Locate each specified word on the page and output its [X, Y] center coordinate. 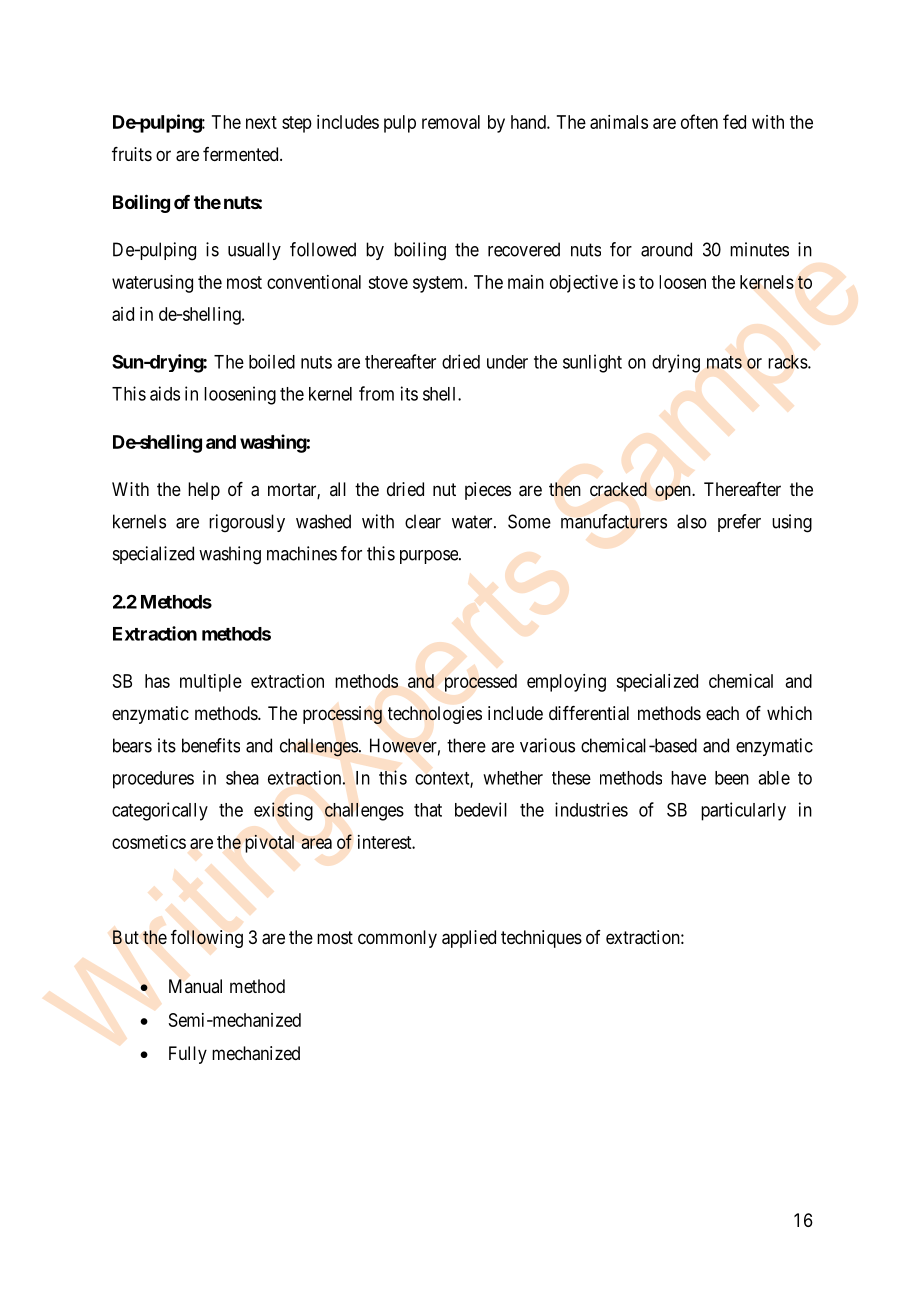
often [699, 121]
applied [469, 939]
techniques [541, 939]
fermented [242, 154]
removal [451, 122]
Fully [188, 1055]
